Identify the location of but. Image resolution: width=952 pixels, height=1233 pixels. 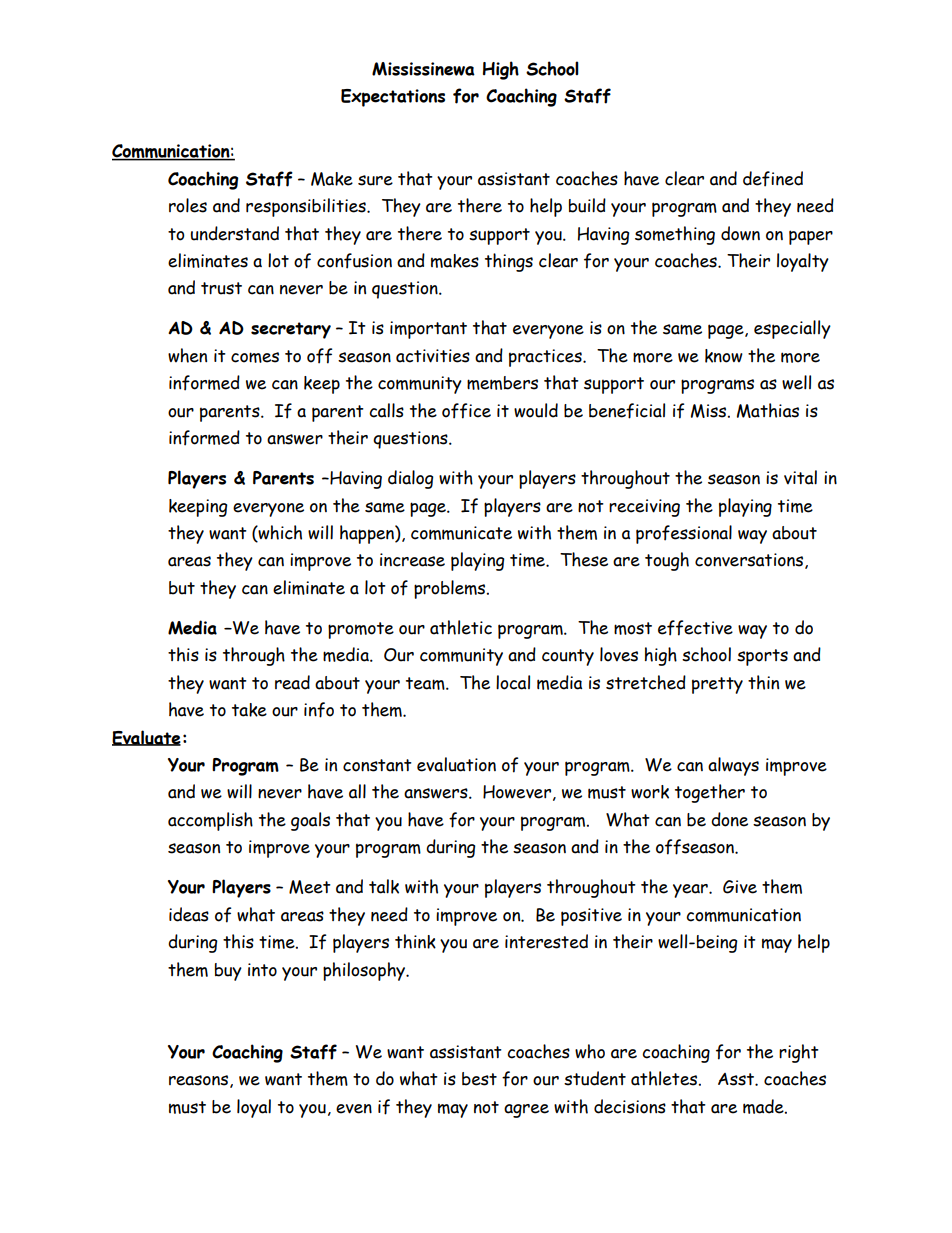
(182, 588).
